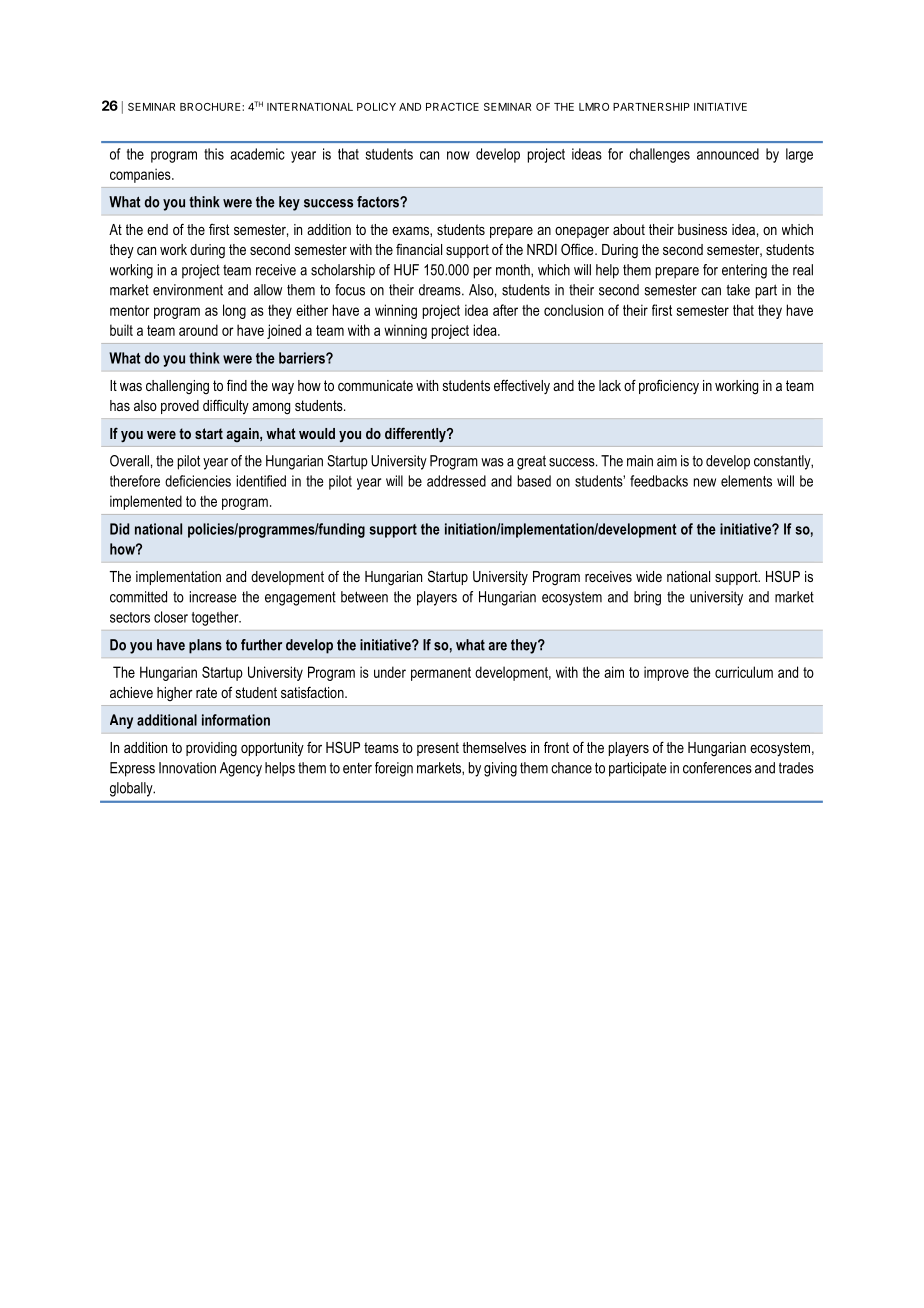 Image resolution: width=924 pixels, height=1308 pixels. I want to click on this, so click(214, 154).
